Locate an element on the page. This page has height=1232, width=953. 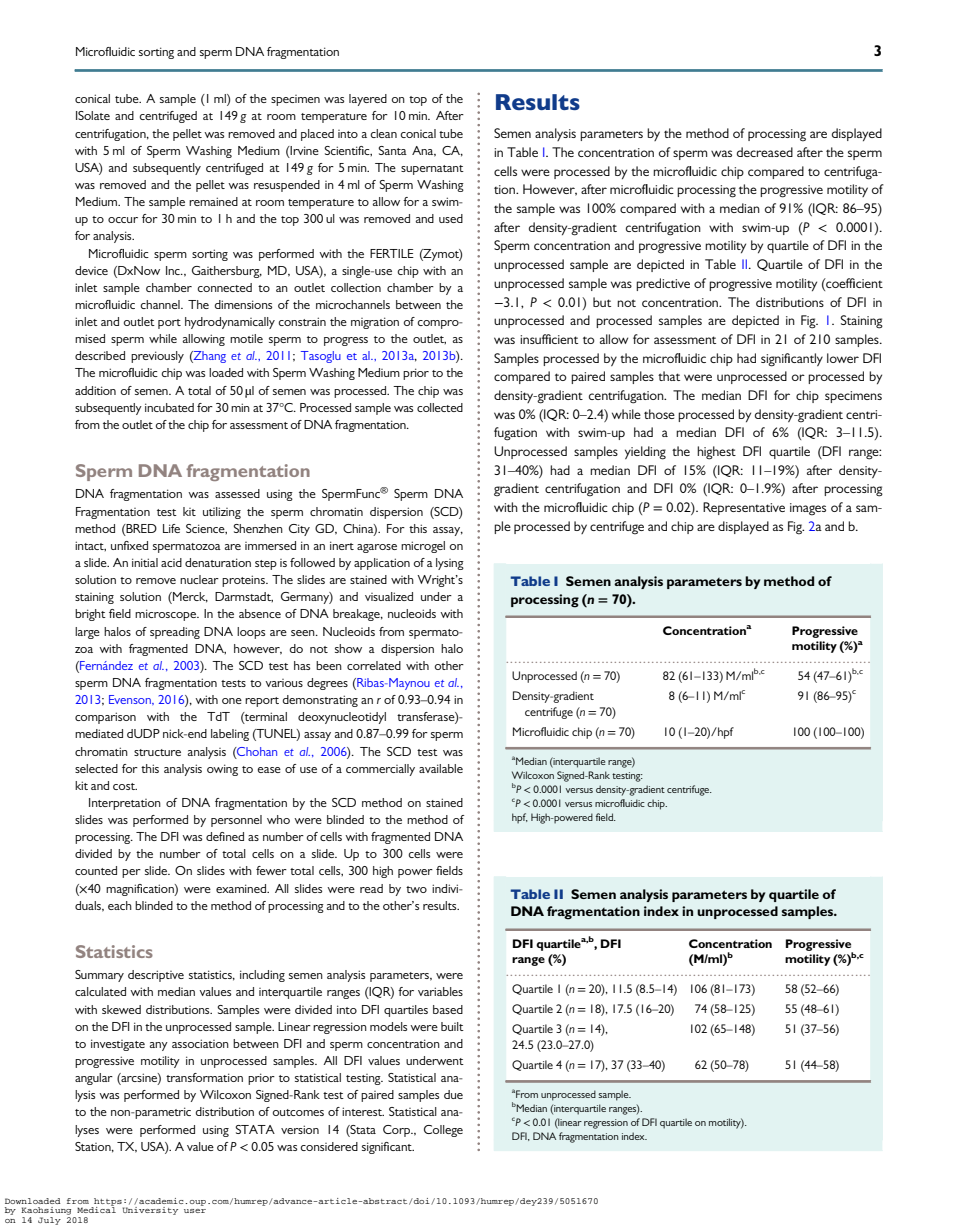
College is located at coordinates (443, 1131).
